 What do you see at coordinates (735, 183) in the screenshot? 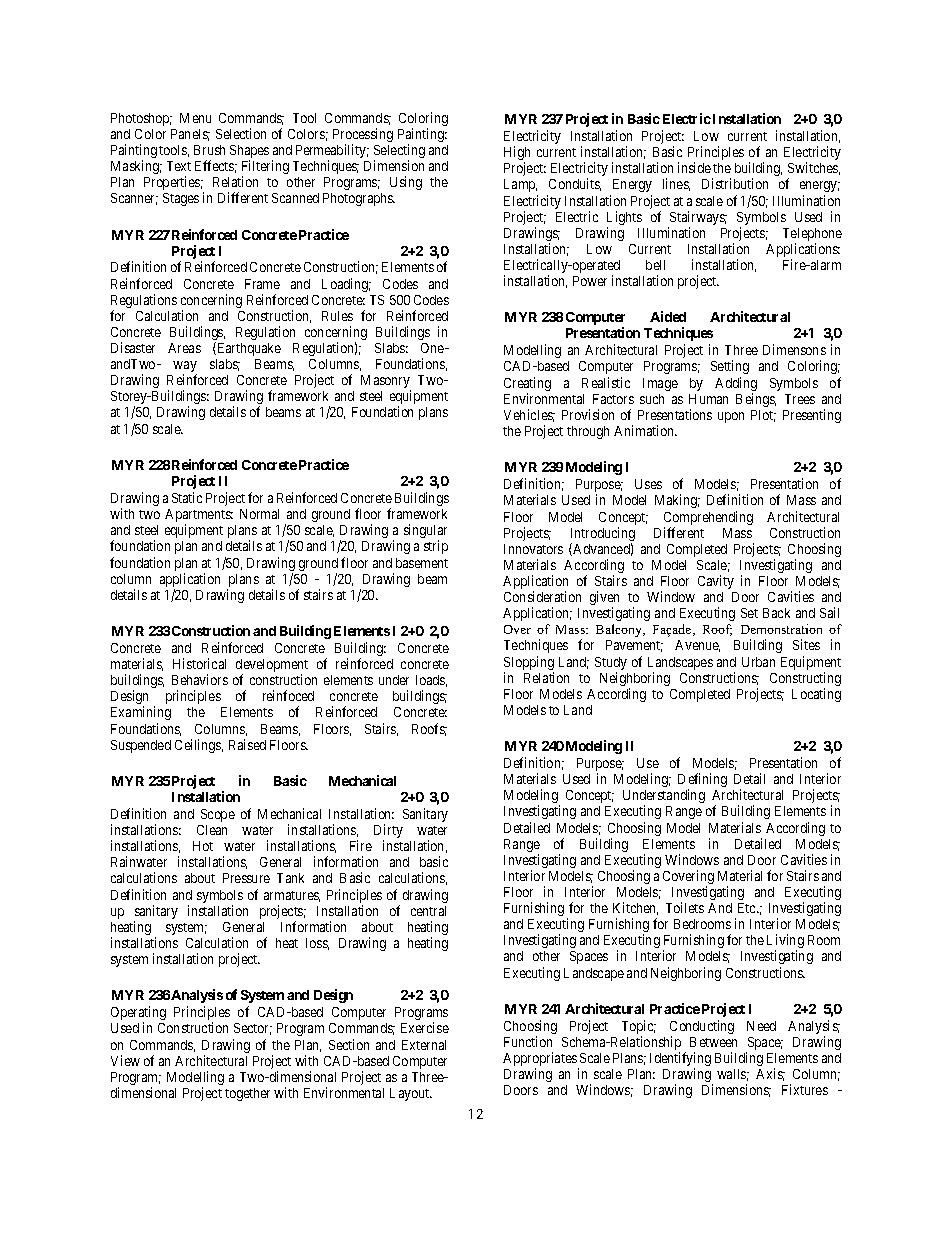
I see `Distribution` at bounding box center [735, 183].
